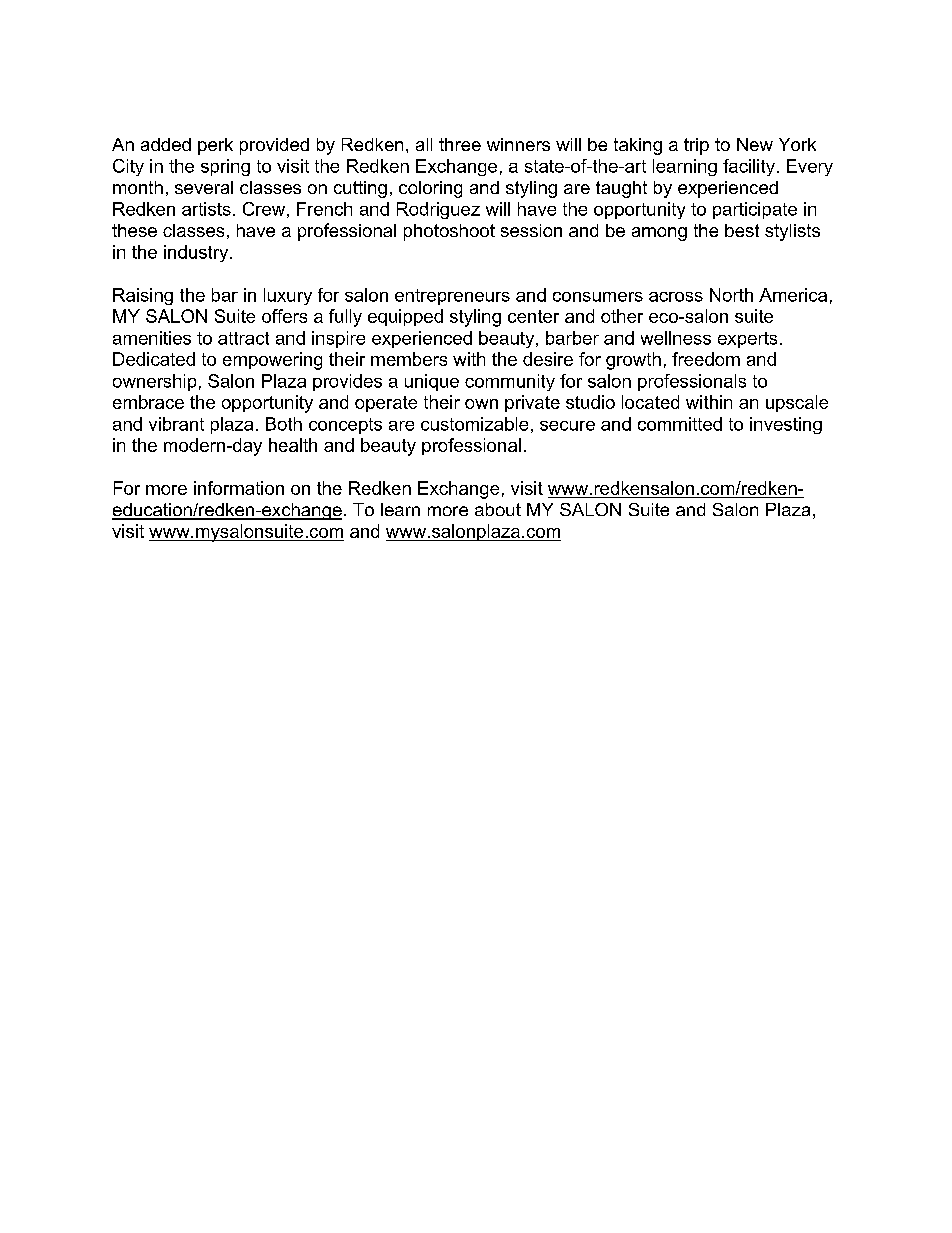  Describe the element at coordinates (747, 340) in the image. I see `experts` at that location.
